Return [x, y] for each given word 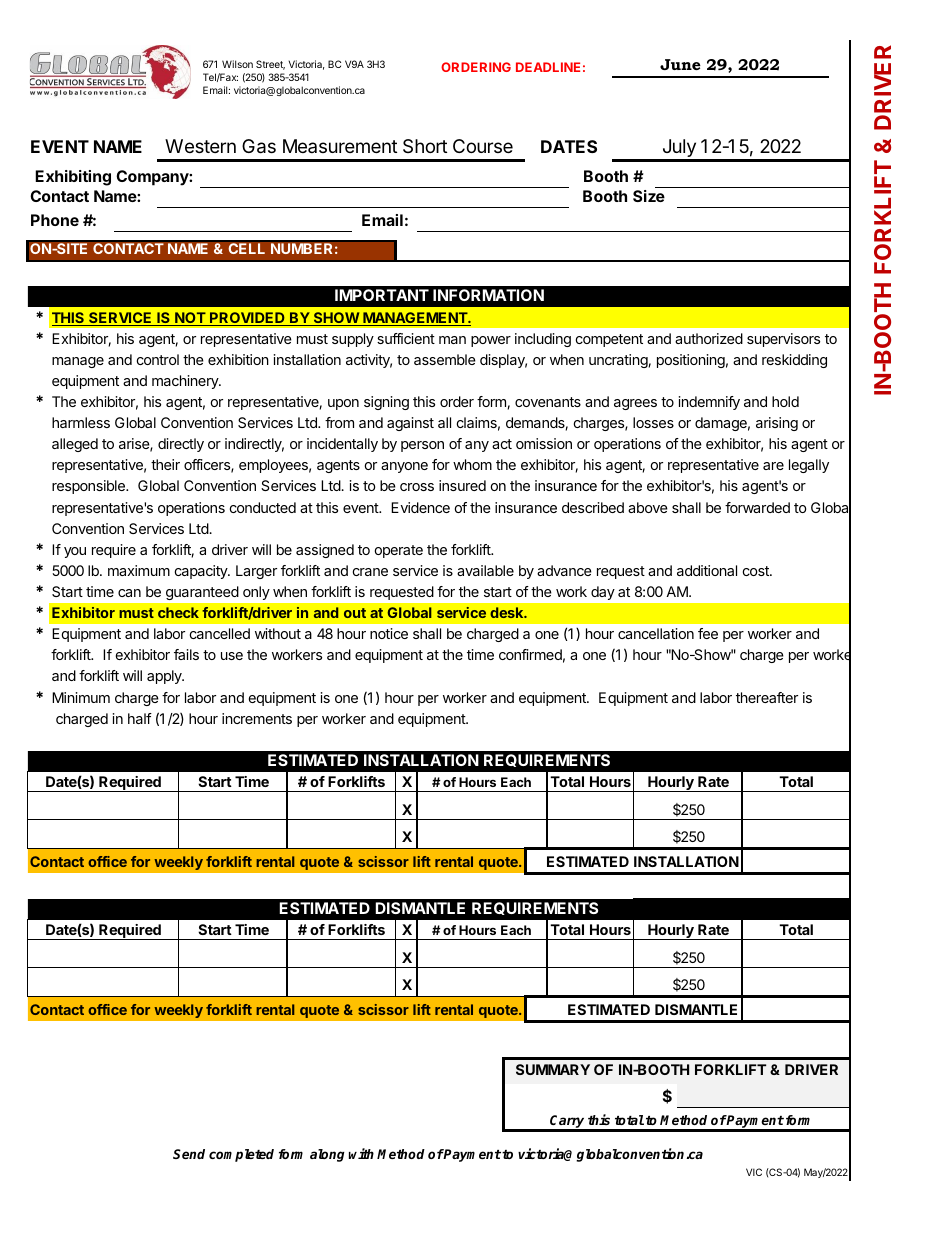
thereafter [767, 697]
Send [189, 1154]
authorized [709, 338]
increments [257, 718]
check [178, 612]
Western [200, 146]
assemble [445, 359]
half [140, 718]
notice [389, 633]
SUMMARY [553, 1069]
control [158, 359]
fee [708, 633]
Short [425, 146]
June [680, 64]
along [327, 1155]
